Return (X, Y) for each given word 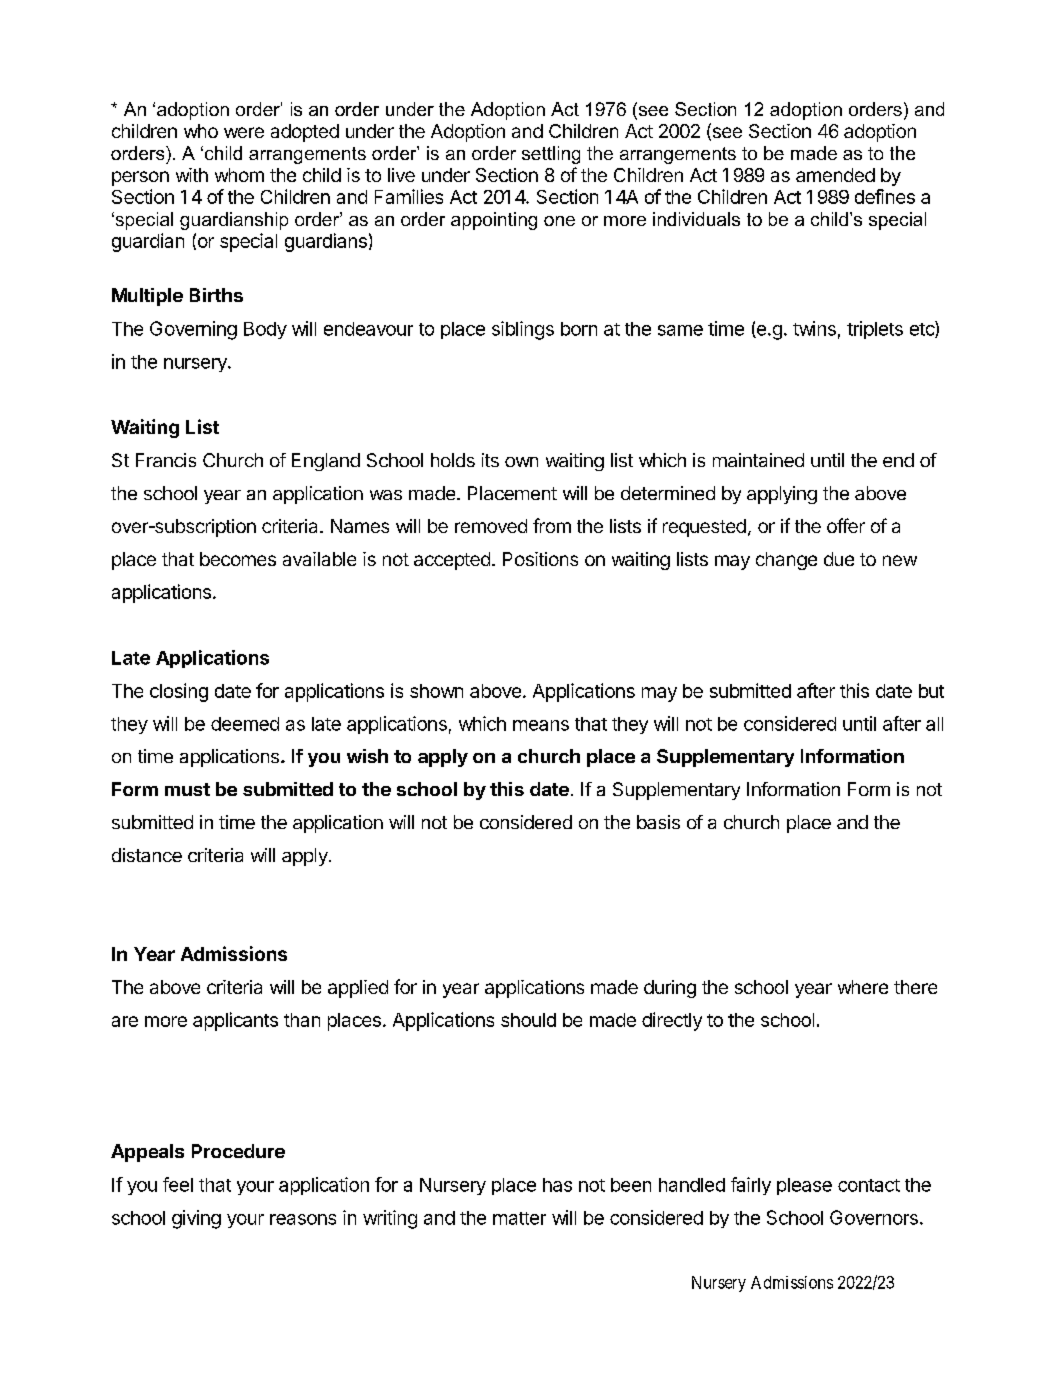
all (934, 724)
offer (846, 525)
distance (147, 855)
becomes (238, 559)
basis (658, 822)
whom (239, 175)
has (557, 1185)
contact (869, 1185)
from (552, 525)
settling (551, 155)
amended (835, 175)
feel (178, 1184)
